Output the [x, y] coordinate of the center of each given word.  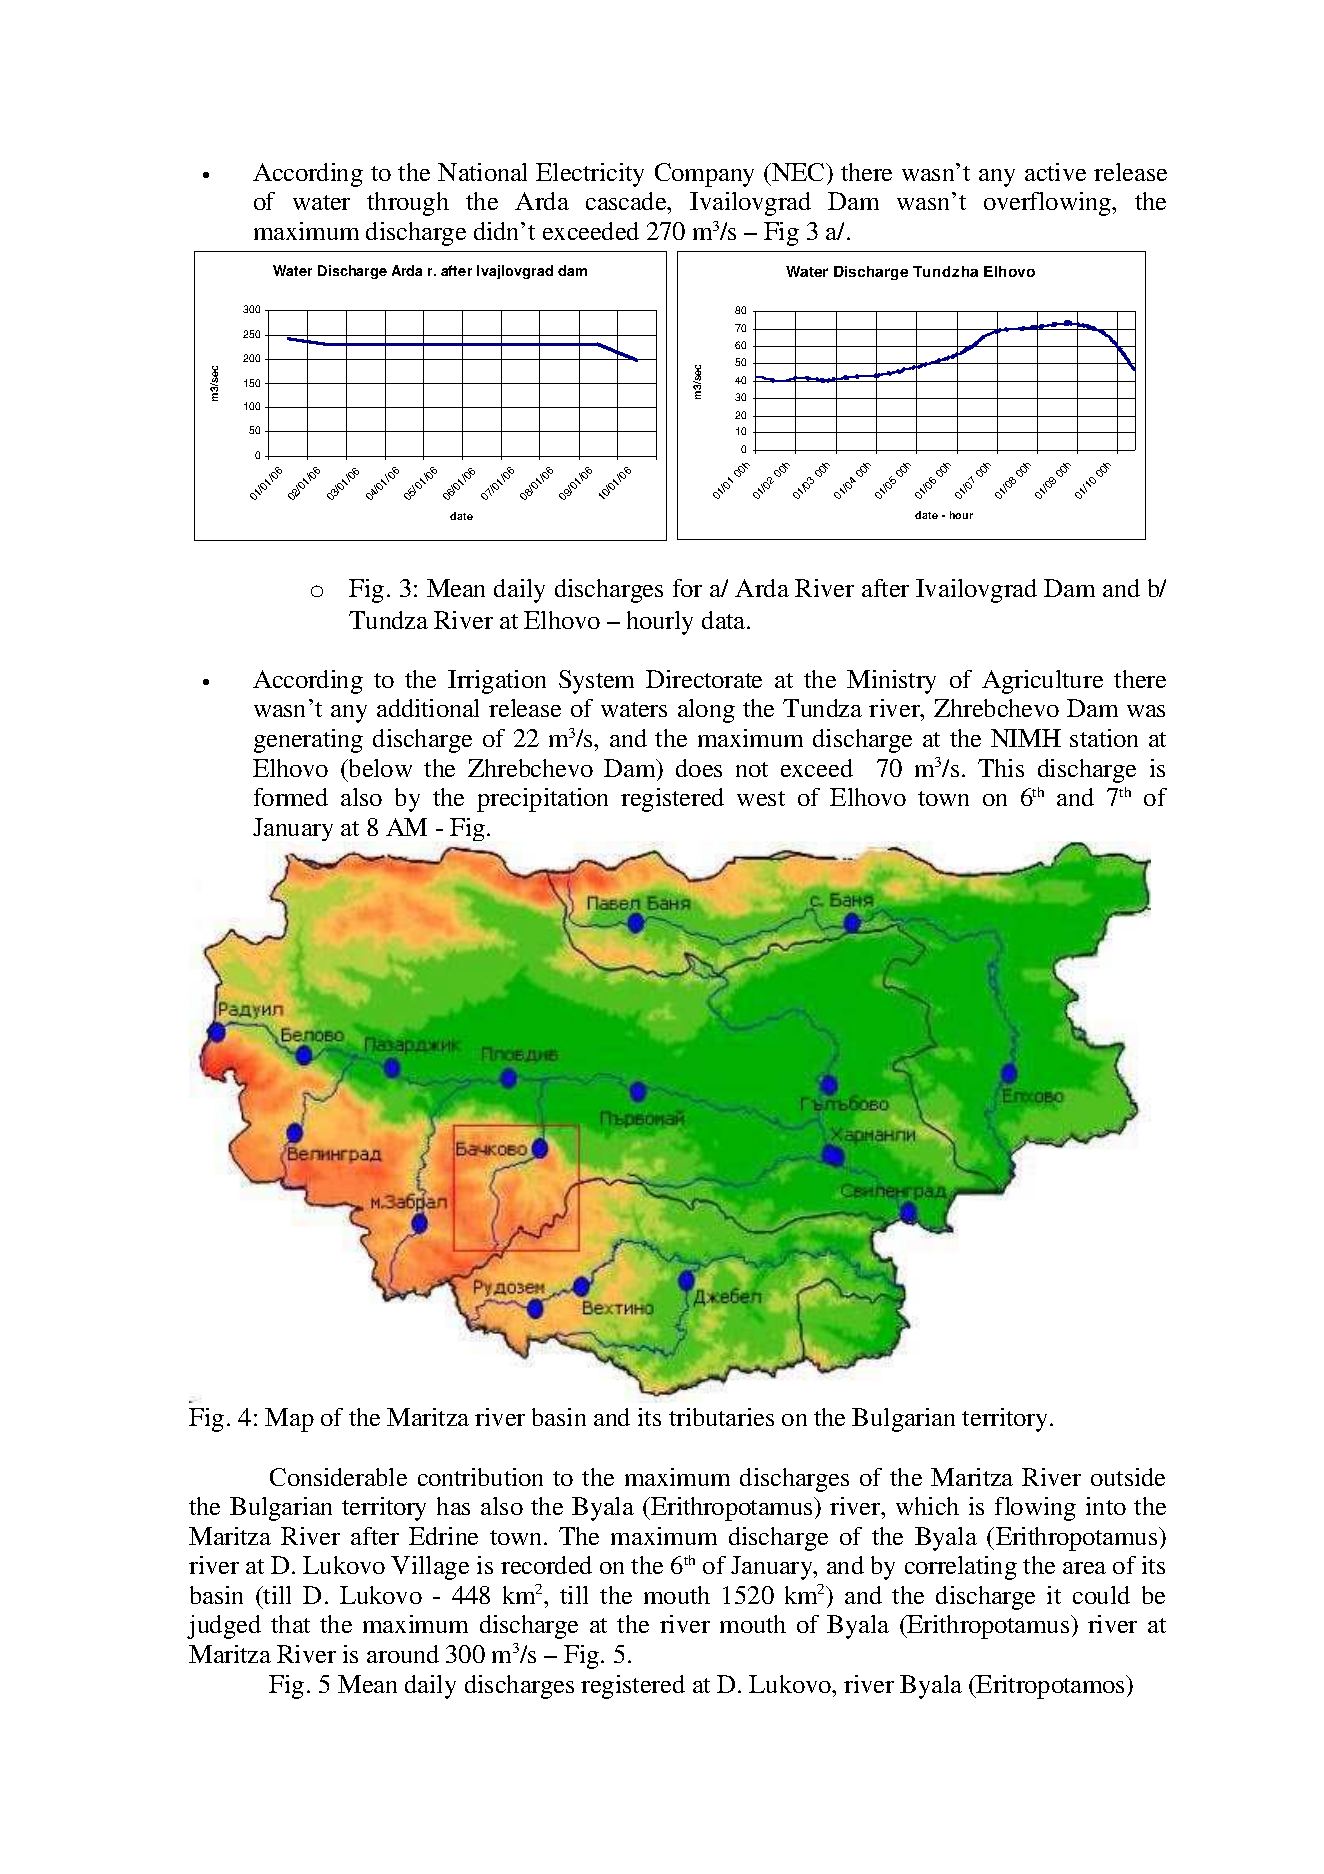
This [1001, 768]
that [290, 1624]
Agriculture [1042, 682]
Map [289, 1420]
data [725, 620]
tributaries [721, 1417]
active [1055, 172]
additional [428, 708]
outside [1128, 1477]
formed [291, 797]
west [761, 798]
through [408, 204]
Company [704, 175]
